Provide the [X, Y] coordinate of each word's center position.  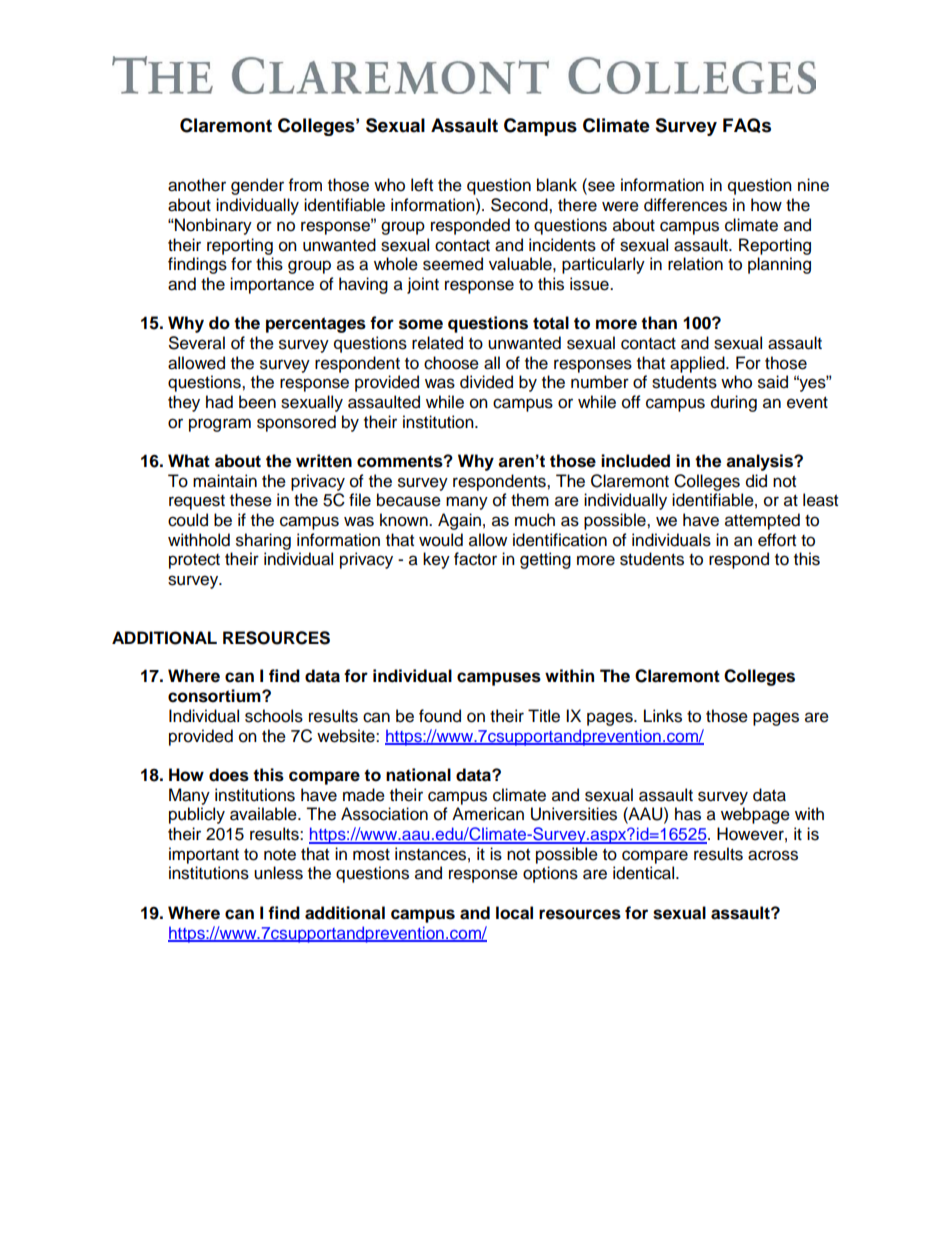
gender [257, 186]
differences [685, 205]
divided [486, 382]
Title [544, 716]
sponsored [296, 423]
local [514, 913]
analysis [760, 462]
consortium [215, 696]
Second [520, 205]
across [773, 855]
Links [663, 716]
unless [278, 873]
